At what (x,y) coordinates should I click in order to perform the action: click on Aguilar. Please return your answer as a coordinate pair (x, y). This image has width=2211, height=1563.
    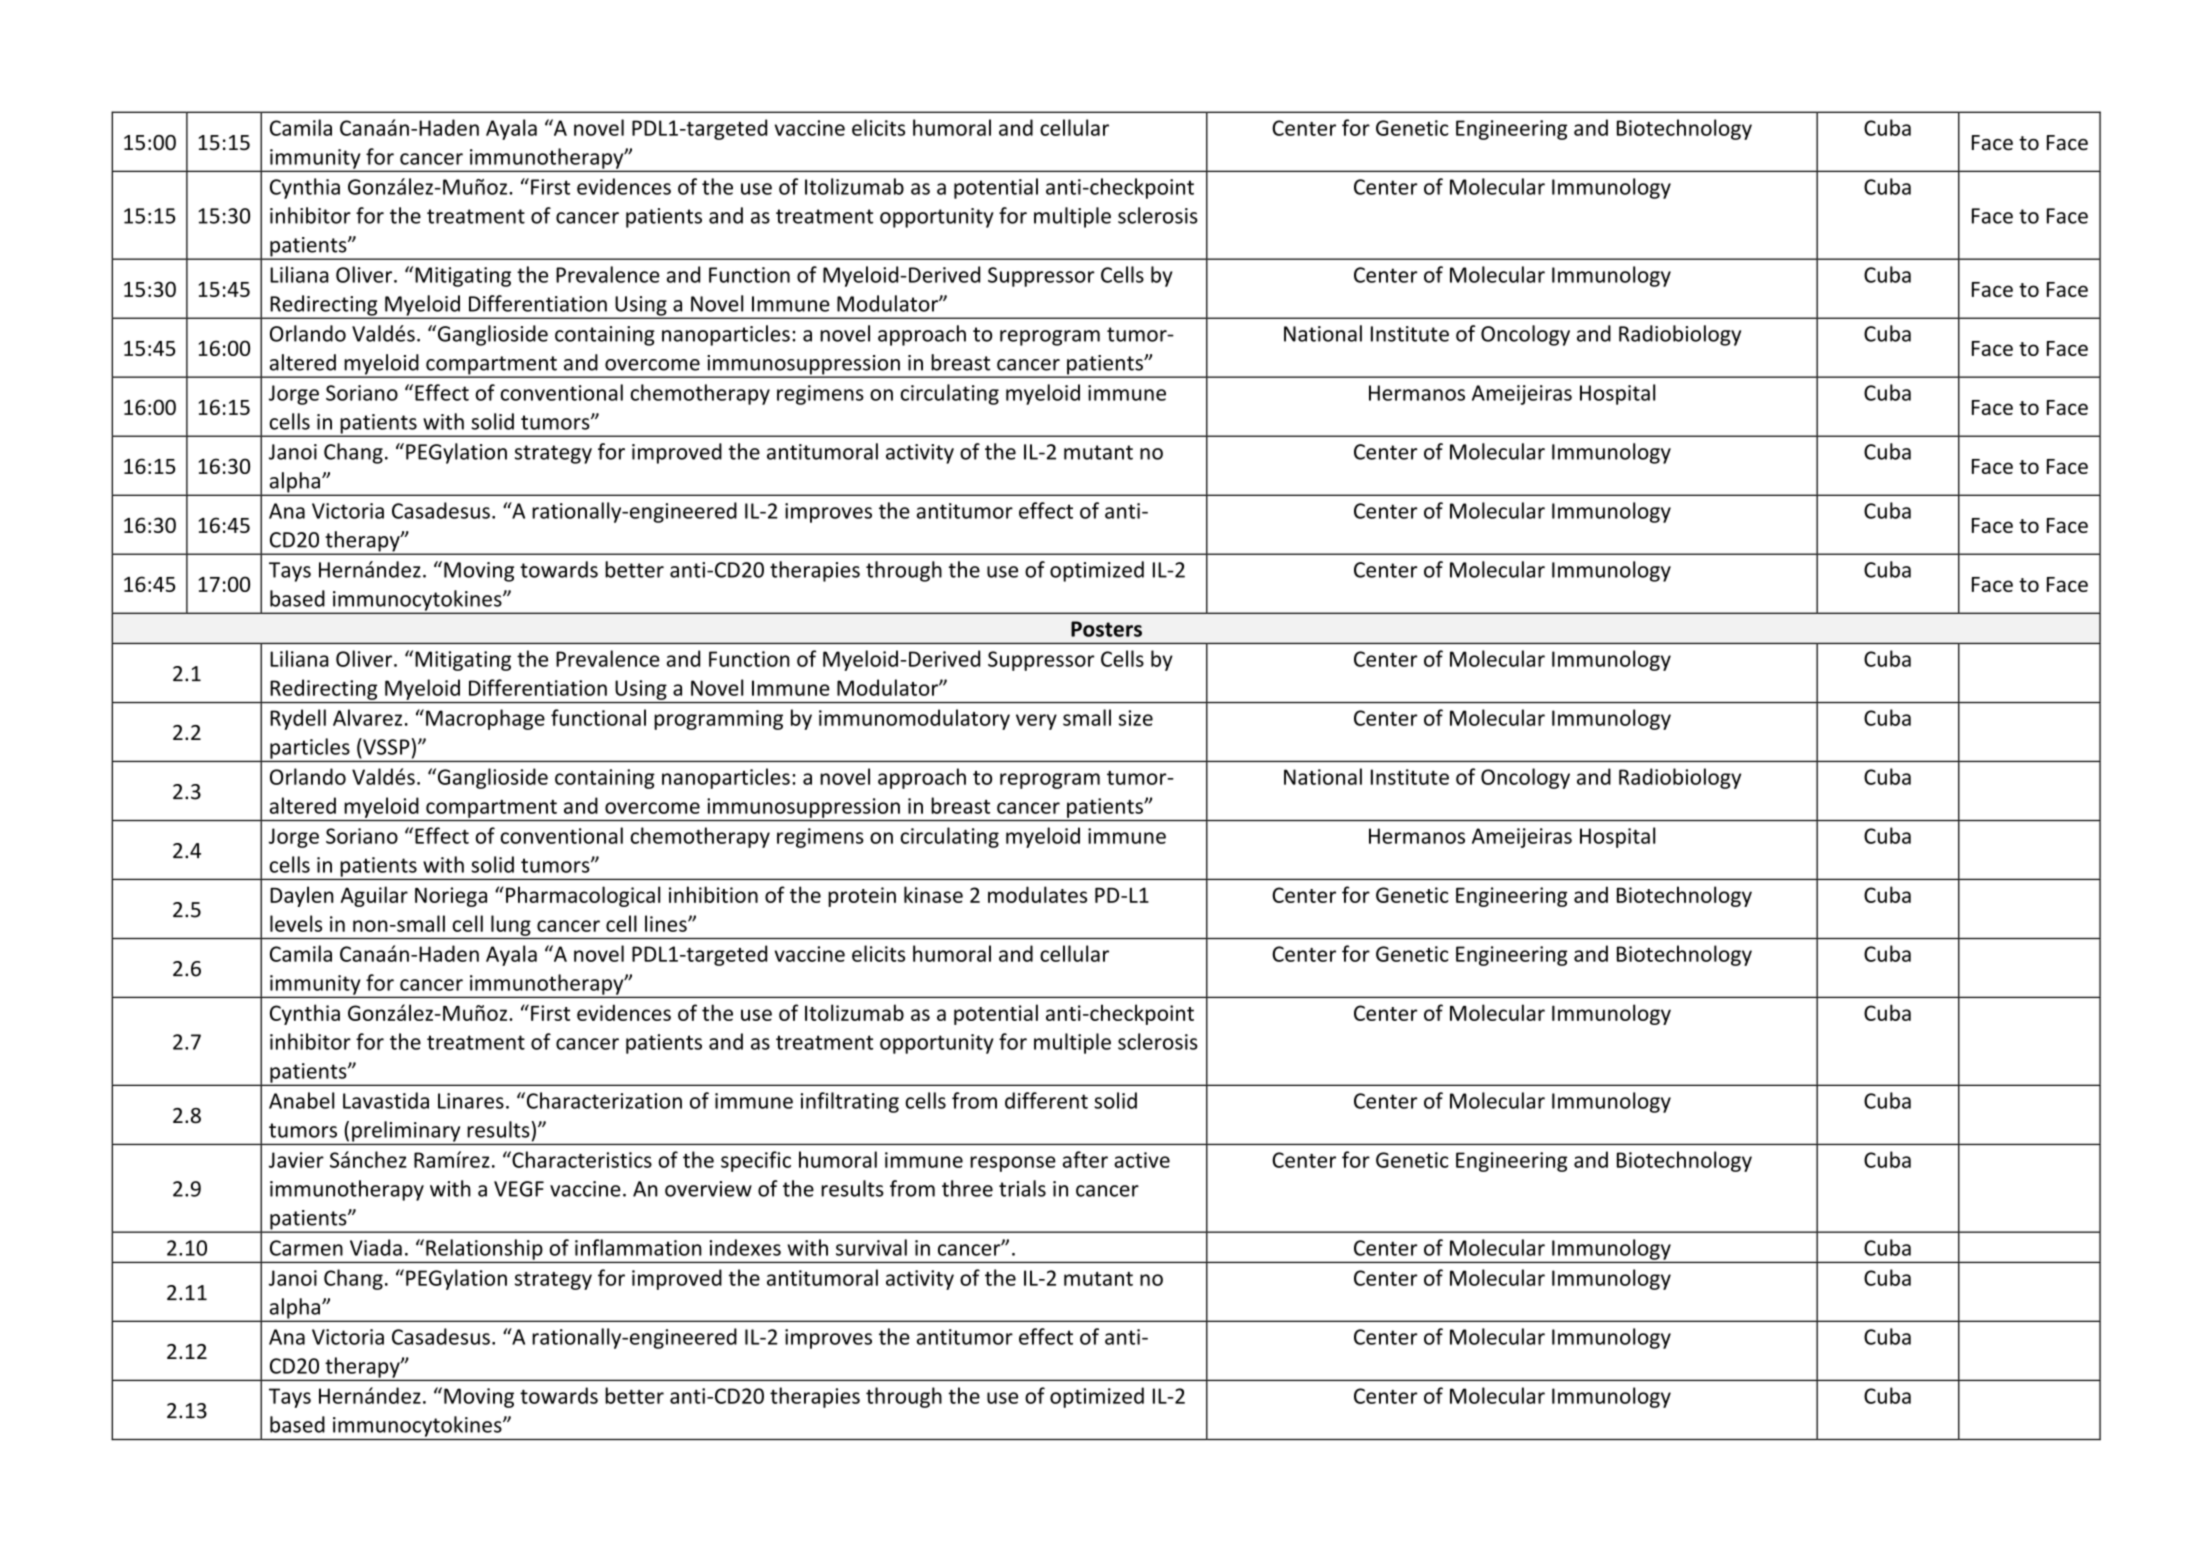
    Looking at the image, I should click on (374, 896).
